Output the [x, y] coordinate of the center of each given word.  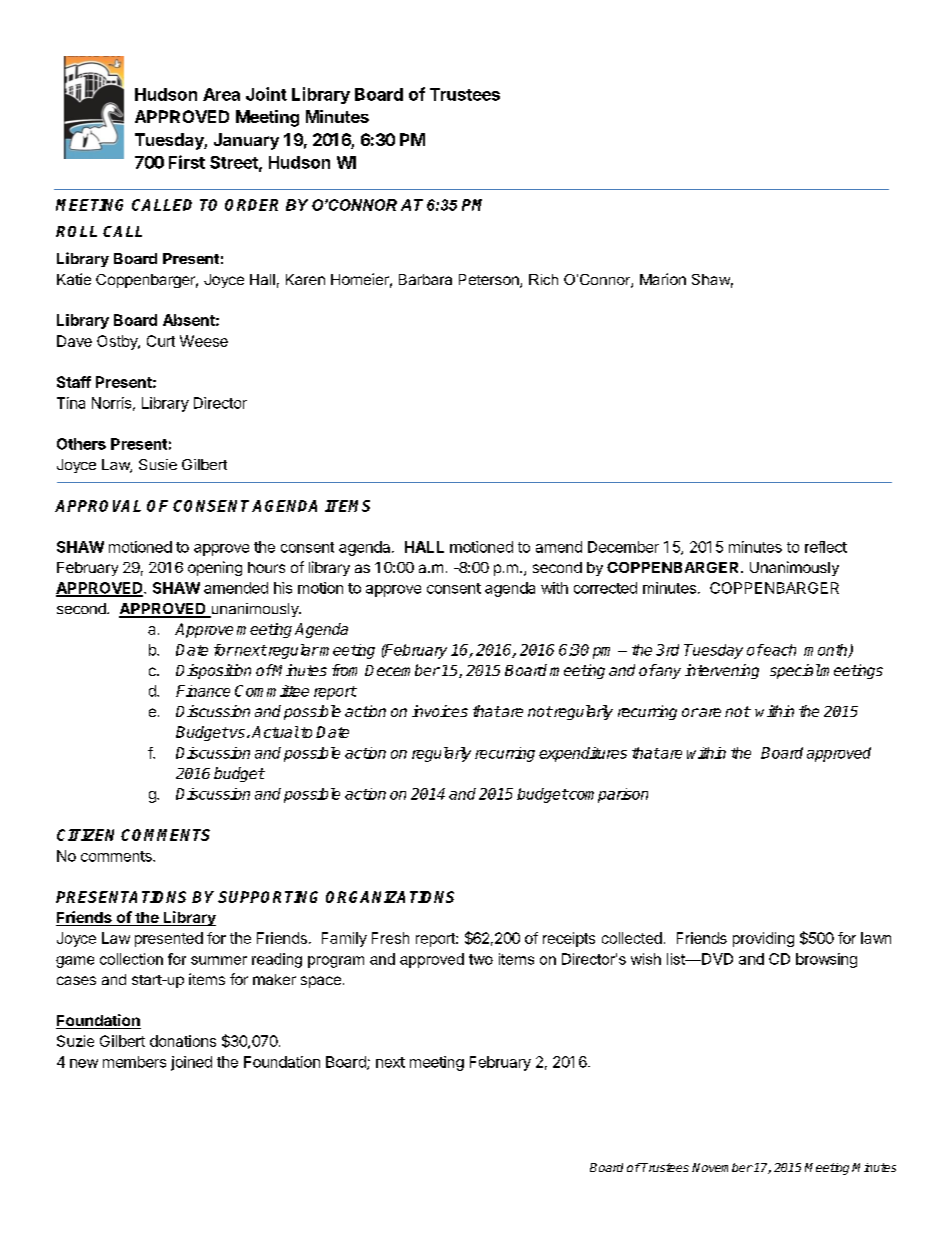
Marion [663, 279]
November [722, 1167]
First [187, 162]
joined [191, 1063]
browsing [826, 960]
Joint [266, 94]
